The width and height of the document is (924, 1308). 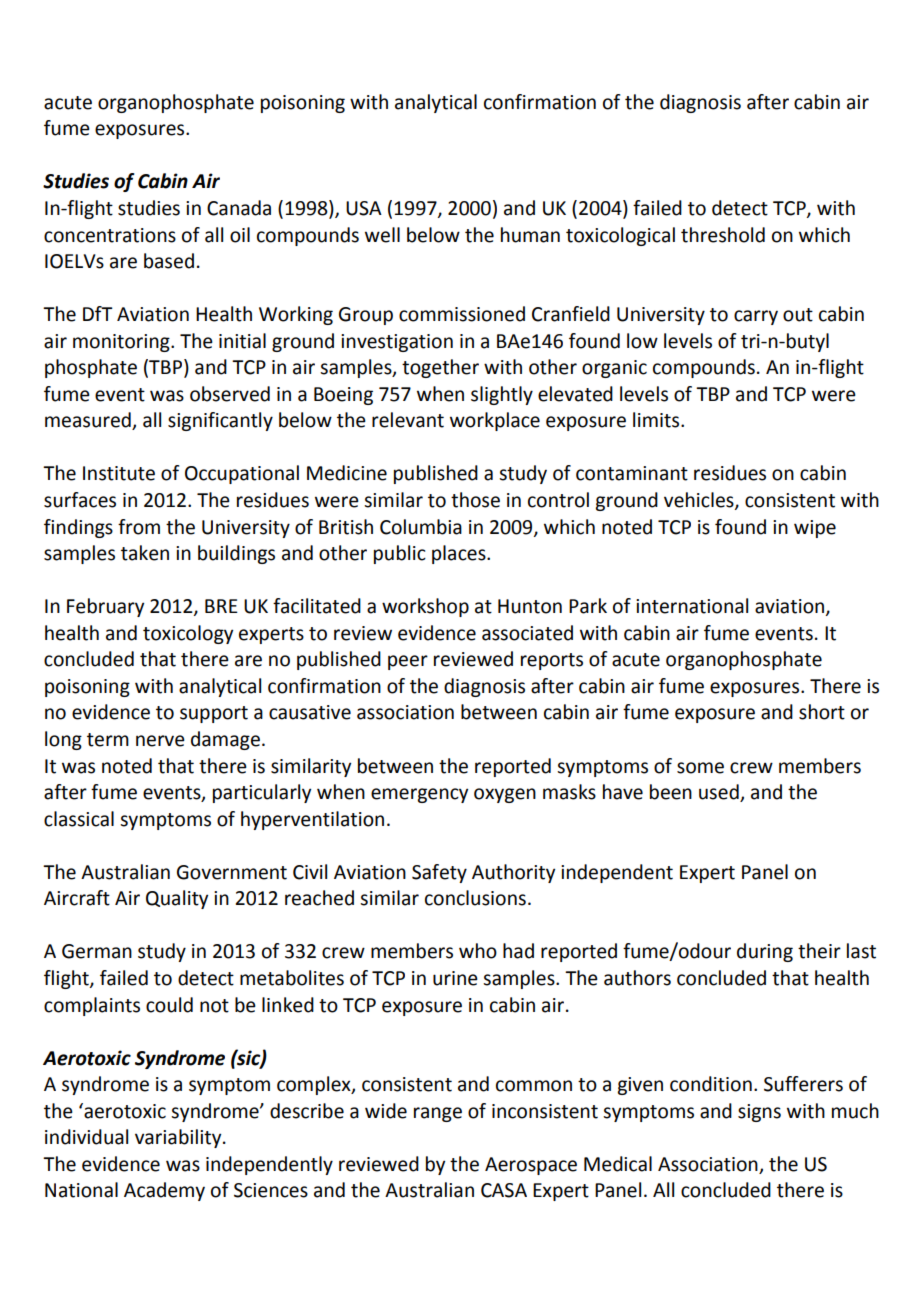 I want to click on threshold, so click(x=723, y=235).
